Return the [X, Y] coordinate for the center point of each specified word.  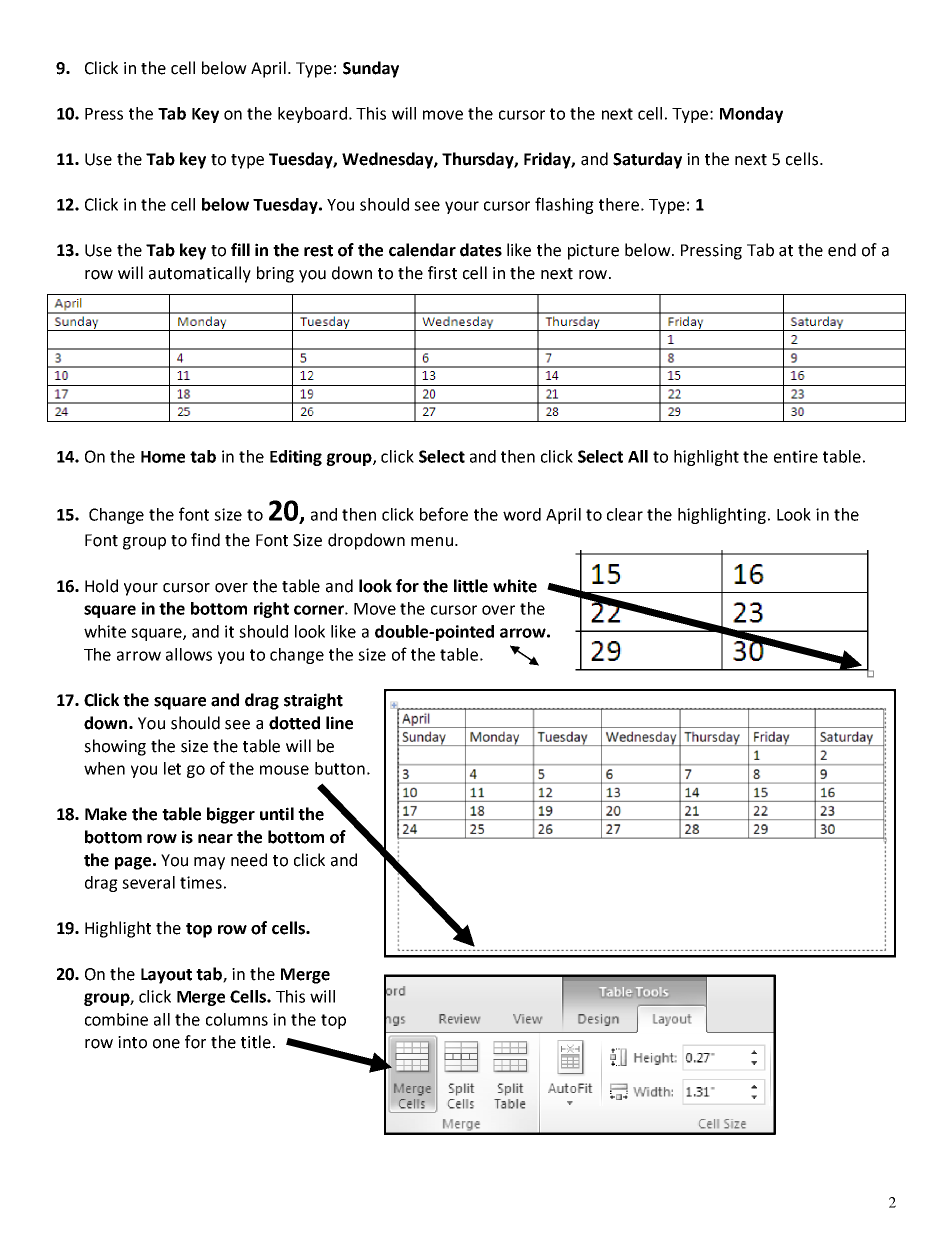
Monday [751, 115]
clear [625, 514]
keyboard [312, 115]
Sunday [371, 69]
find [205, 540]
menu [432, 542]
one [166, 1044]
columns [237, 1019]
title [256, 1042]
